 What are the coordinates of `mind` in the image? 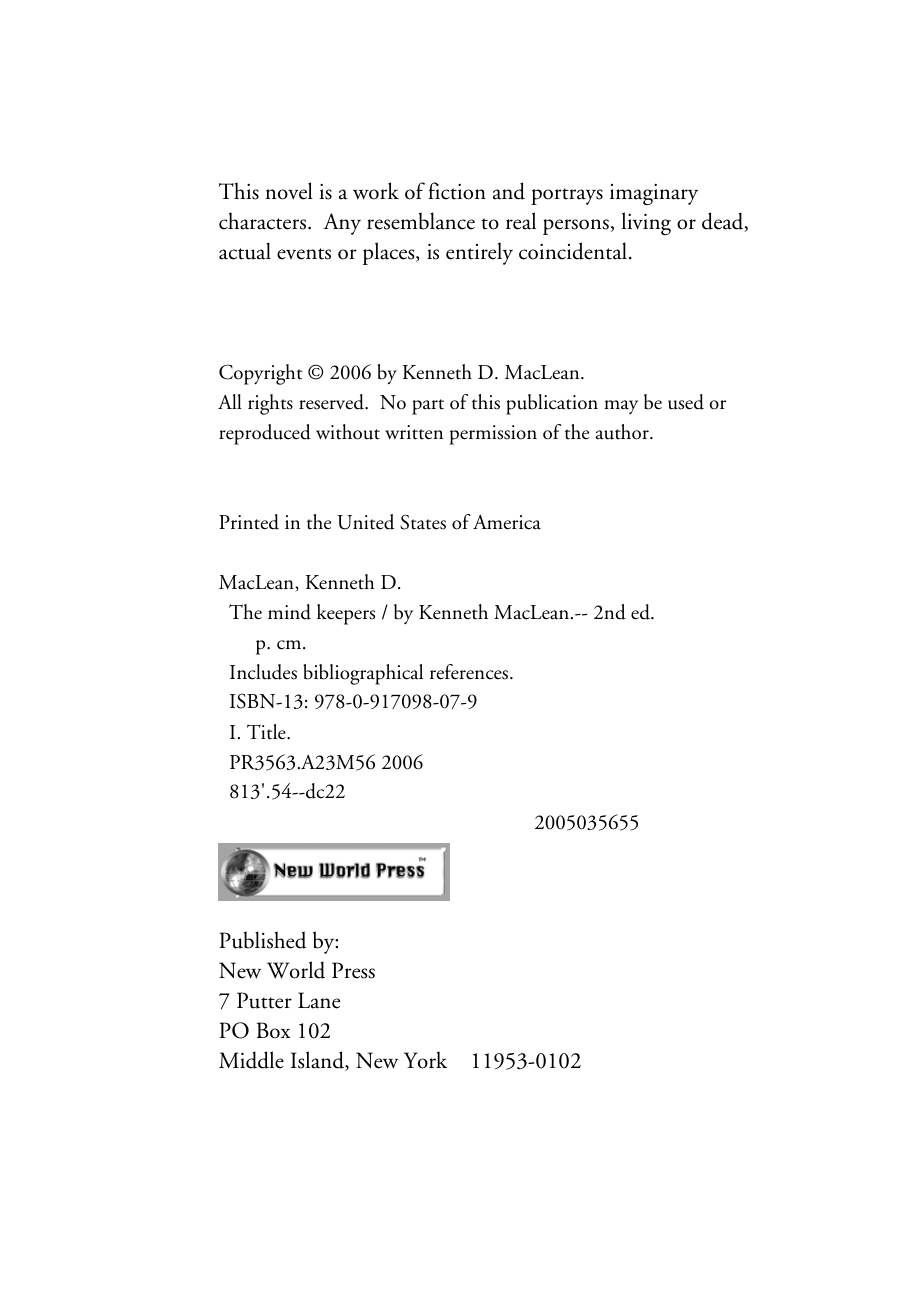 It's located at (289, 612).
